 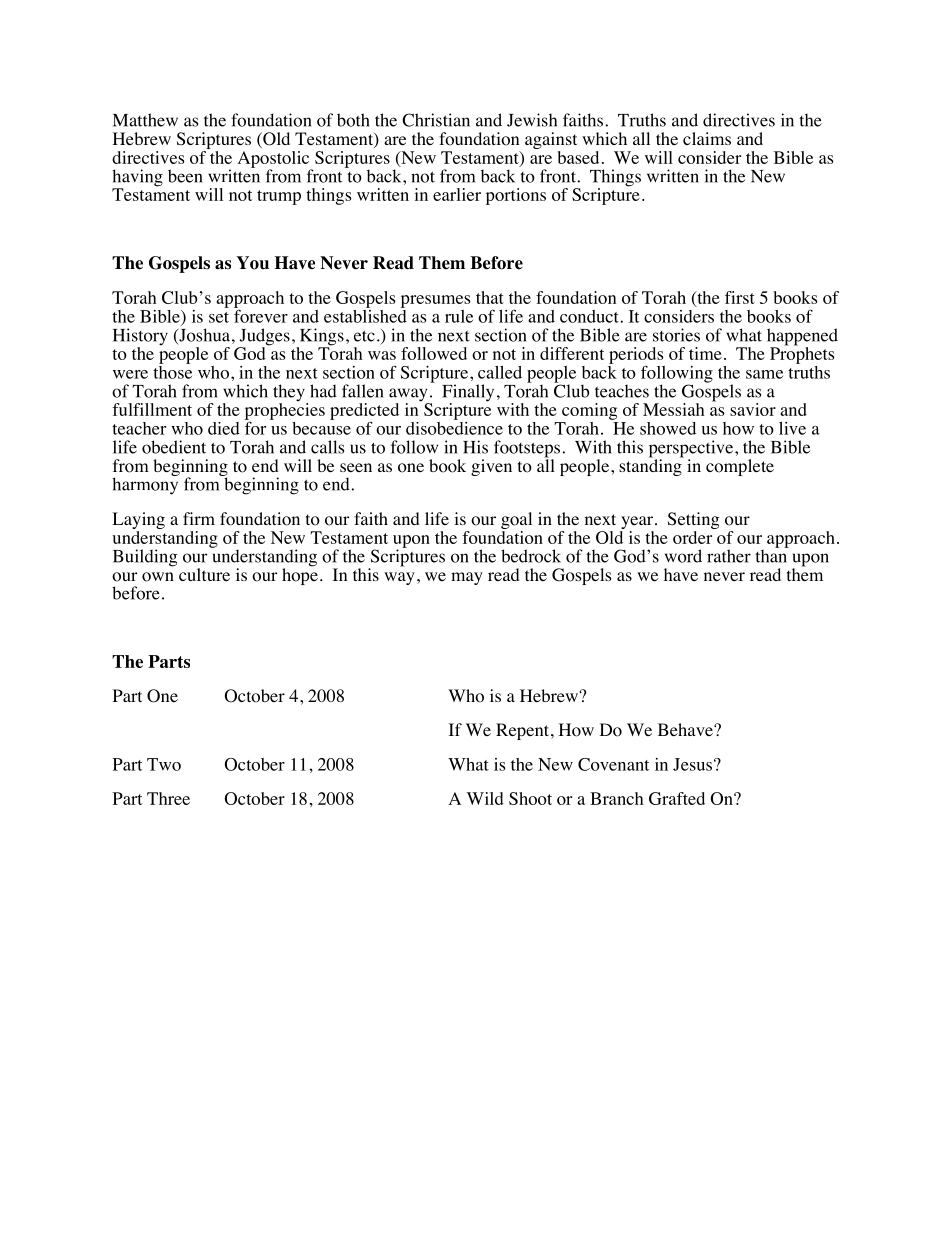 I want to click on first, so click(x=740, y=297).
